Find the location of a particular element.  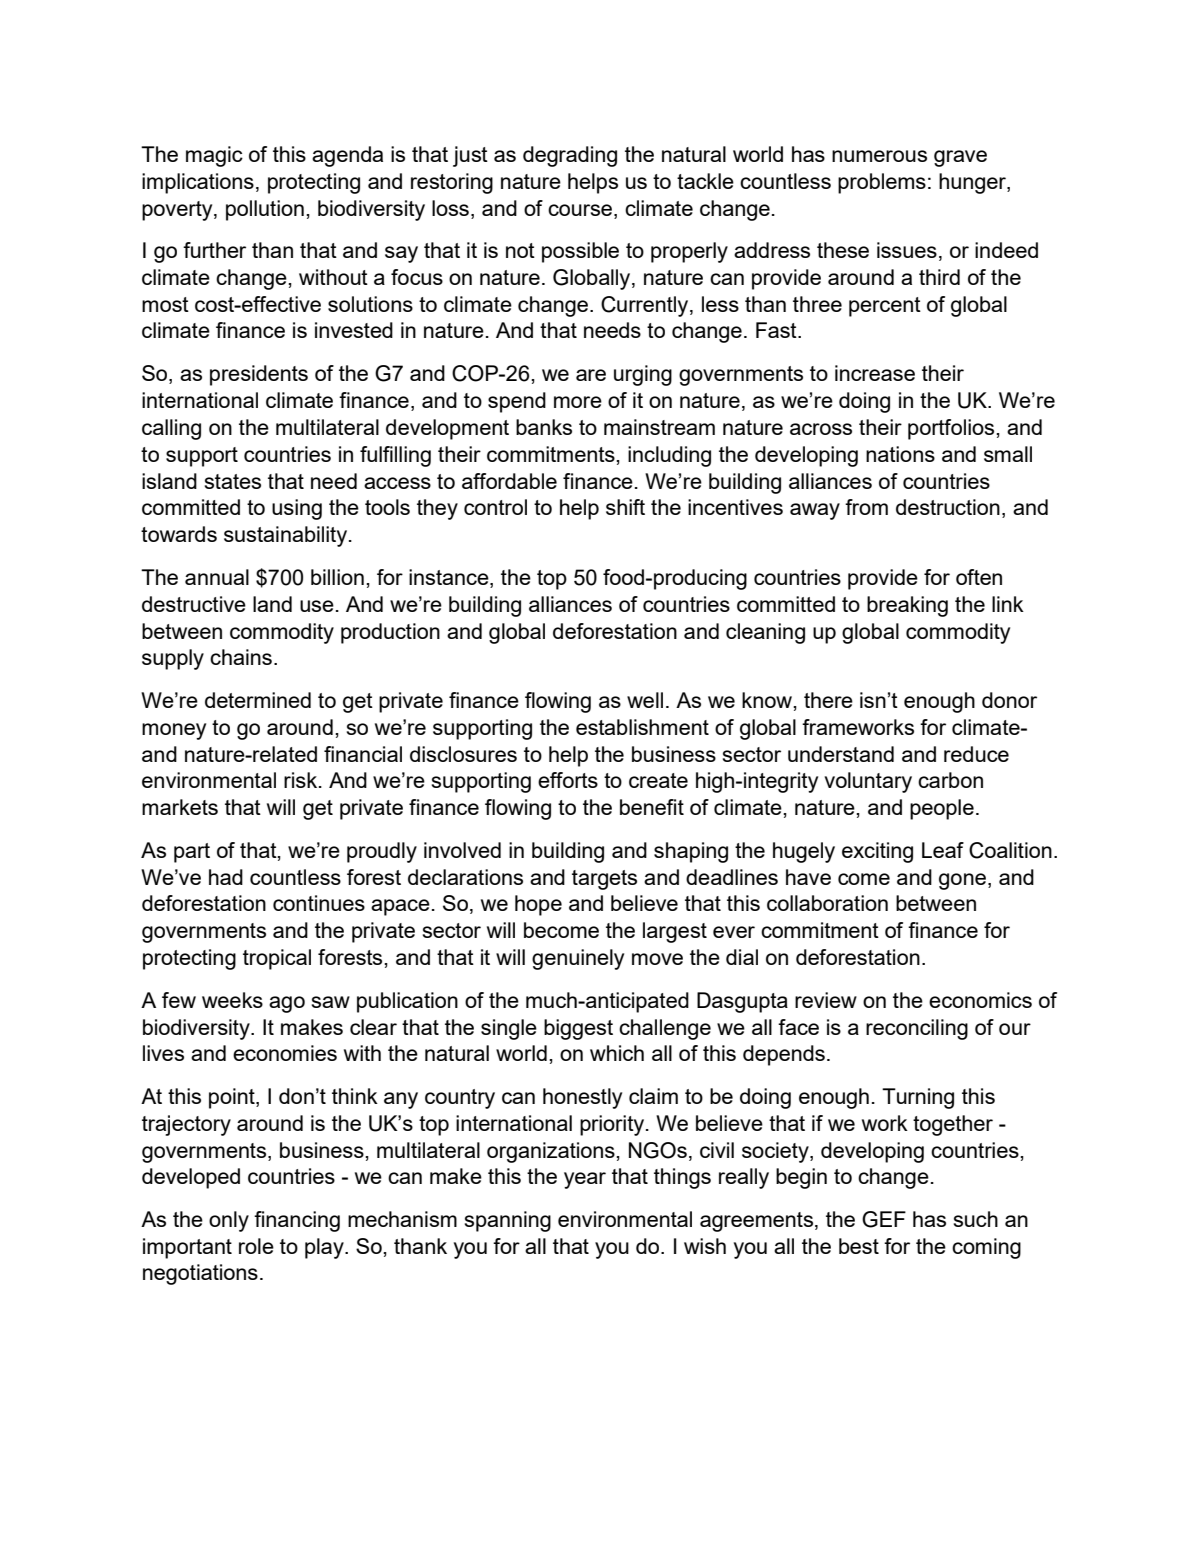

shift is located at coordinates (625, 507).
